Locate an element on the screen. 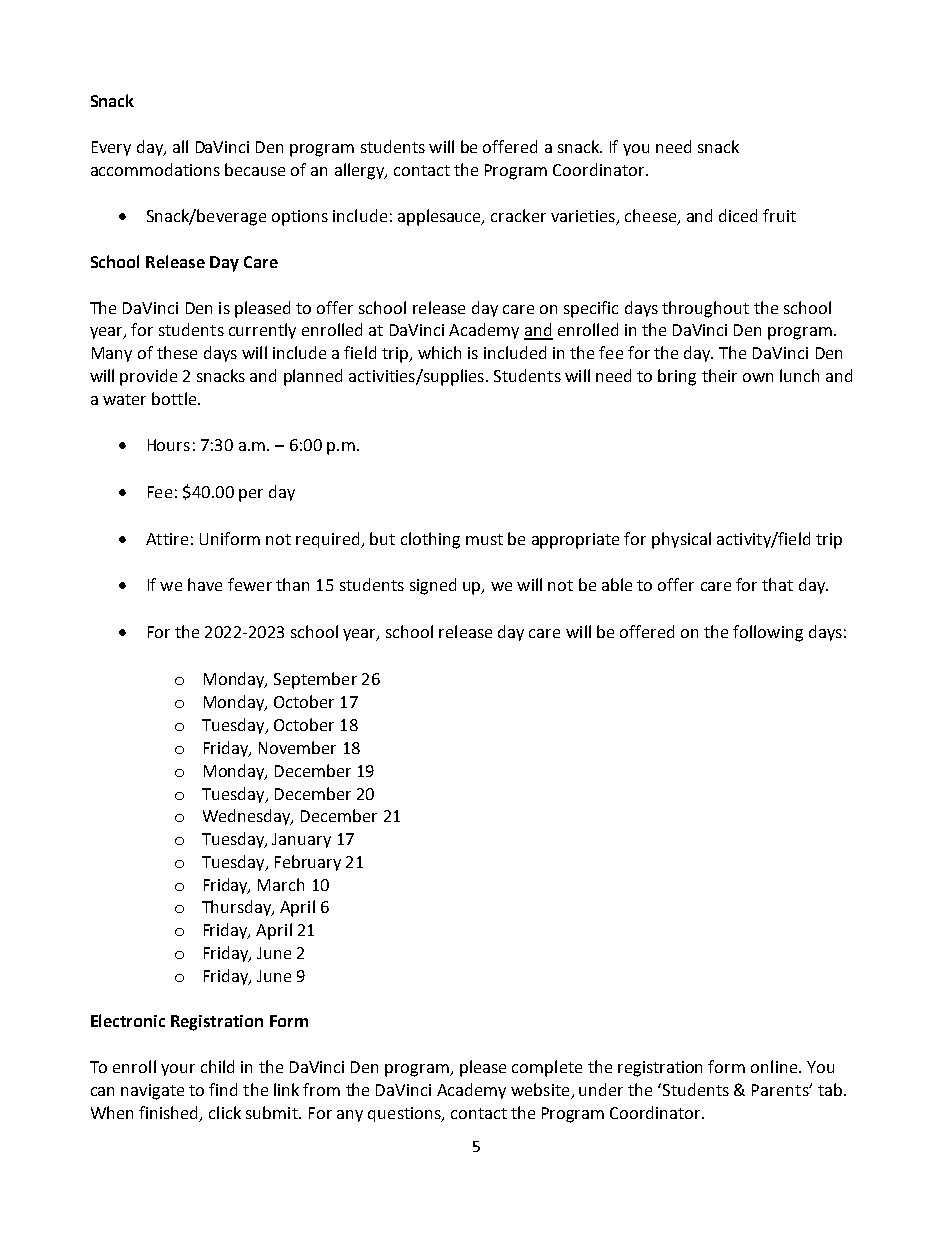 This screenshot has height=1233, width=952. questions is located at coordinates (405, 1114).
